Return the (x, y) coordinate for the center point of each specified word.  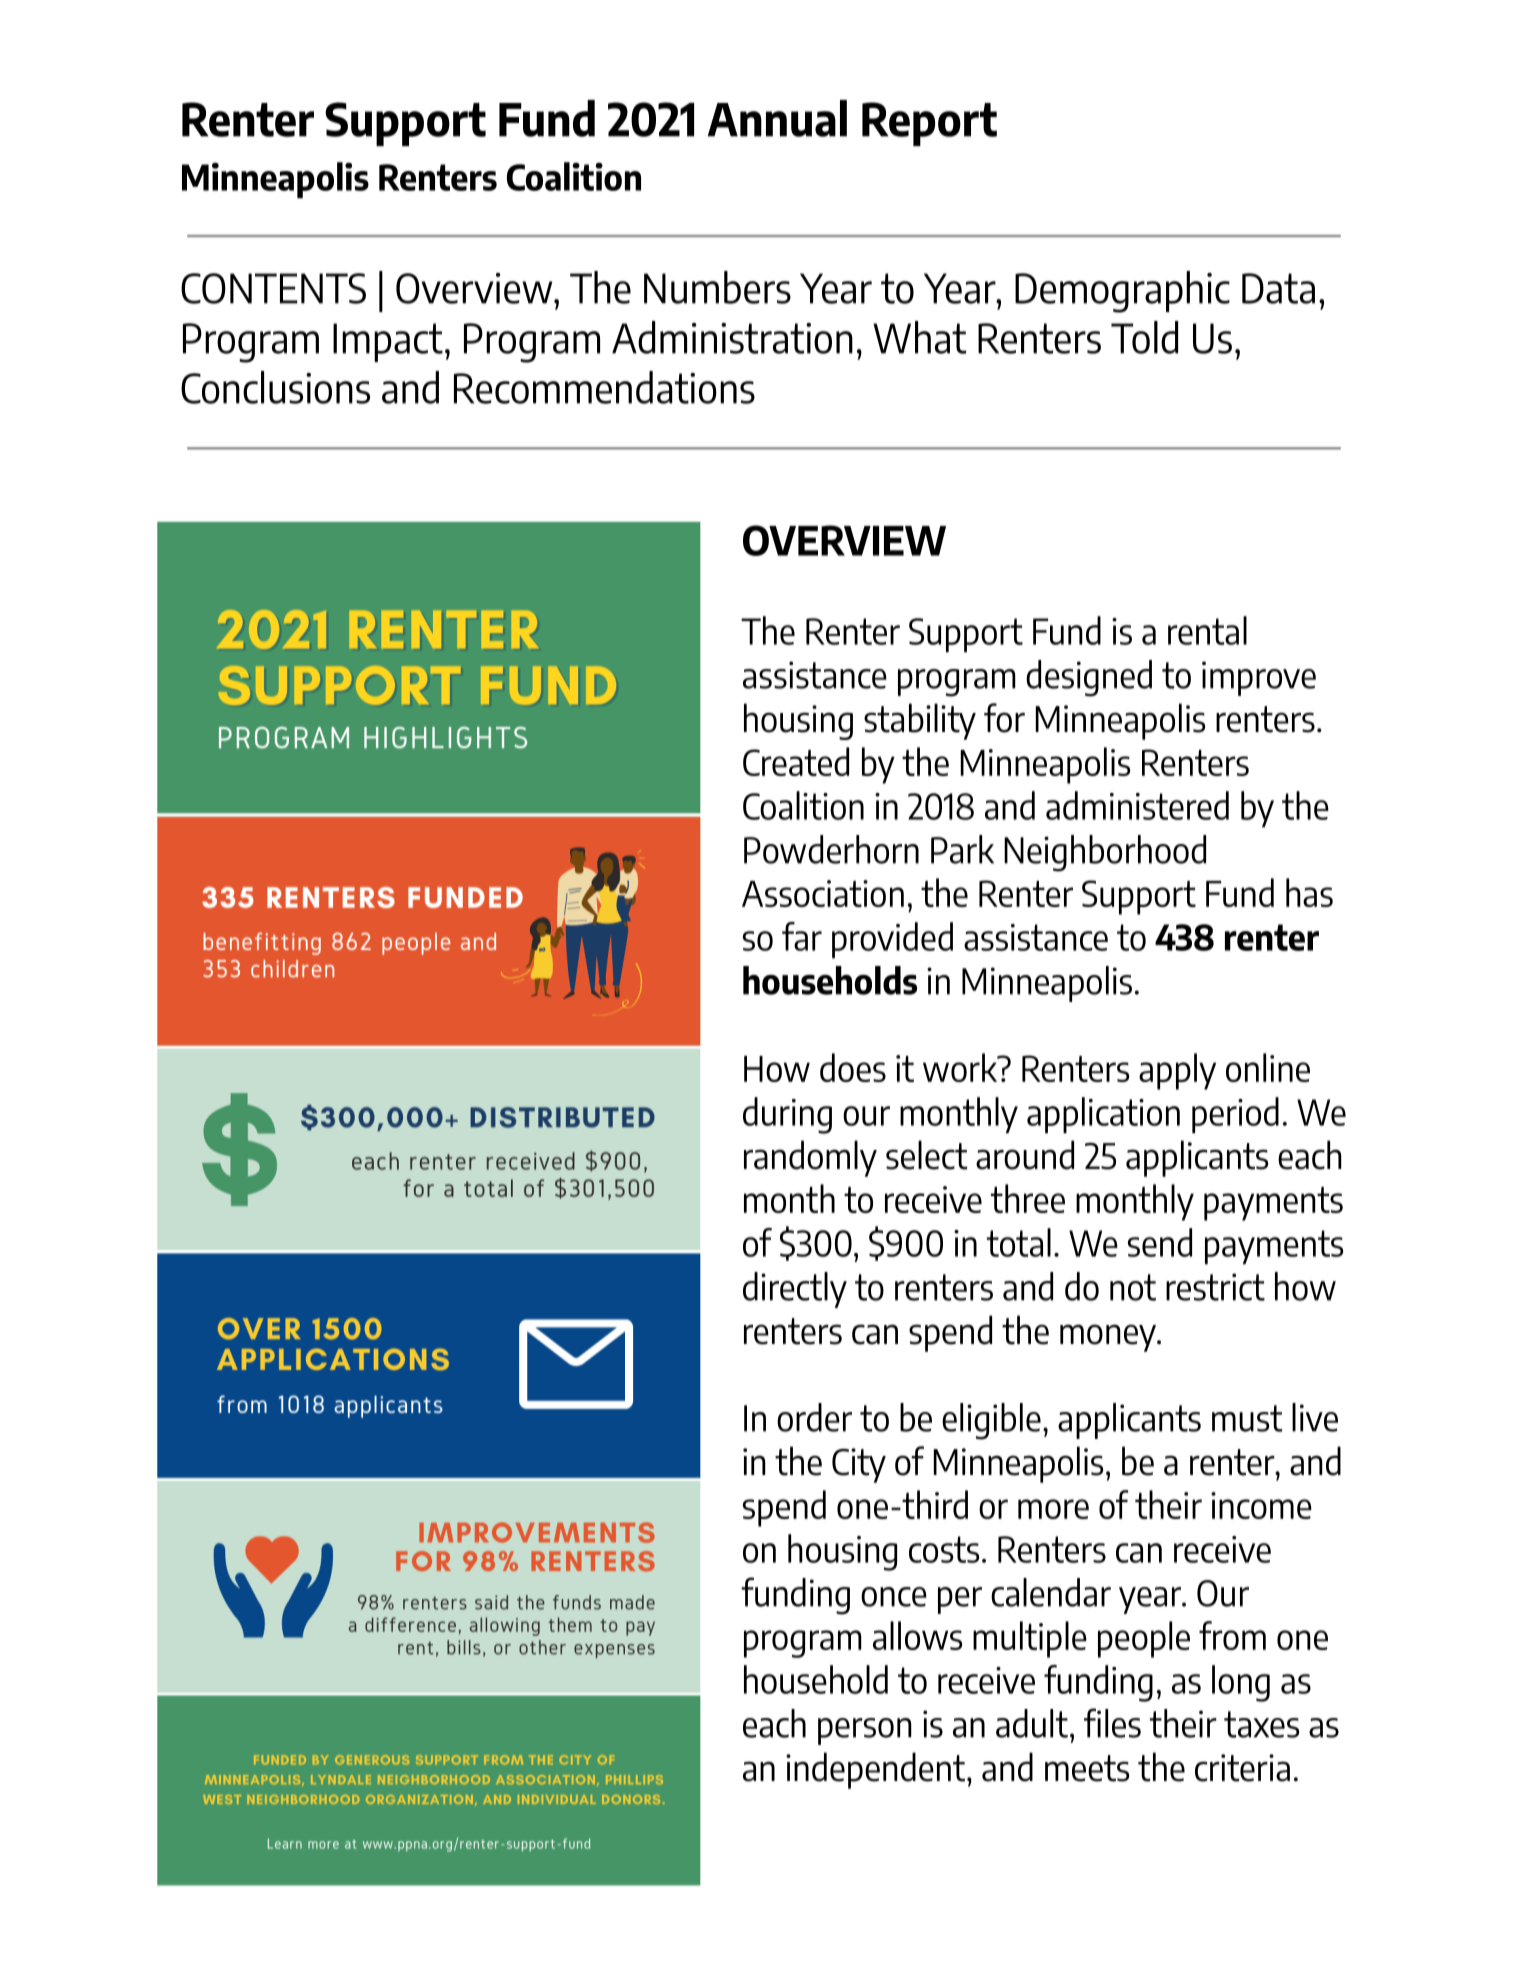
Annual (777, 118)
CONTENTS (273, 288)
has (1309, 892)
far (802, 936)
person (865, 1731)
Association (823, 893)
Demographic (1122, 292)
